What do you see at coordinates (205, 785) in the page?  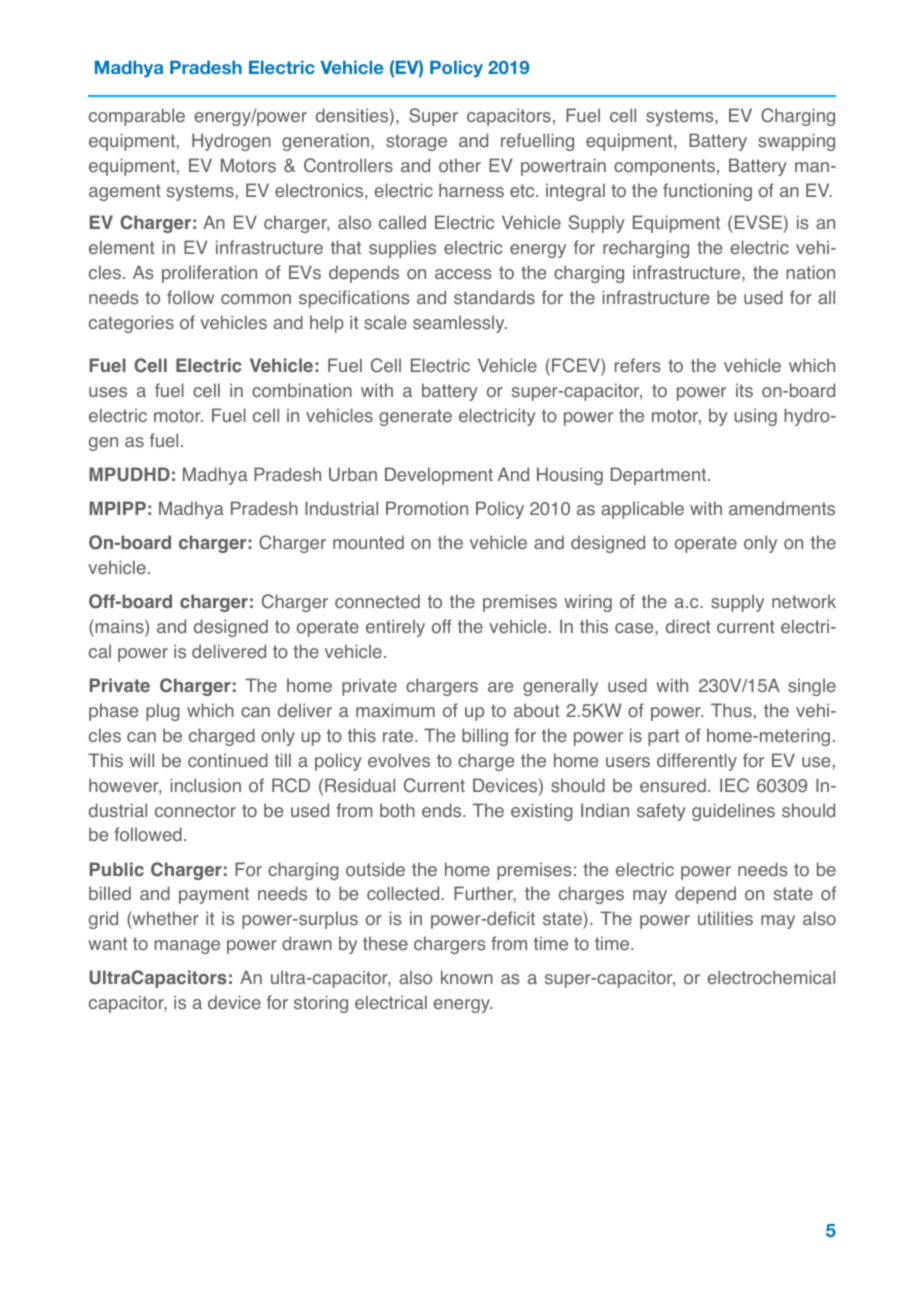 I see `inclusion` at bounding box center [205, 785].
